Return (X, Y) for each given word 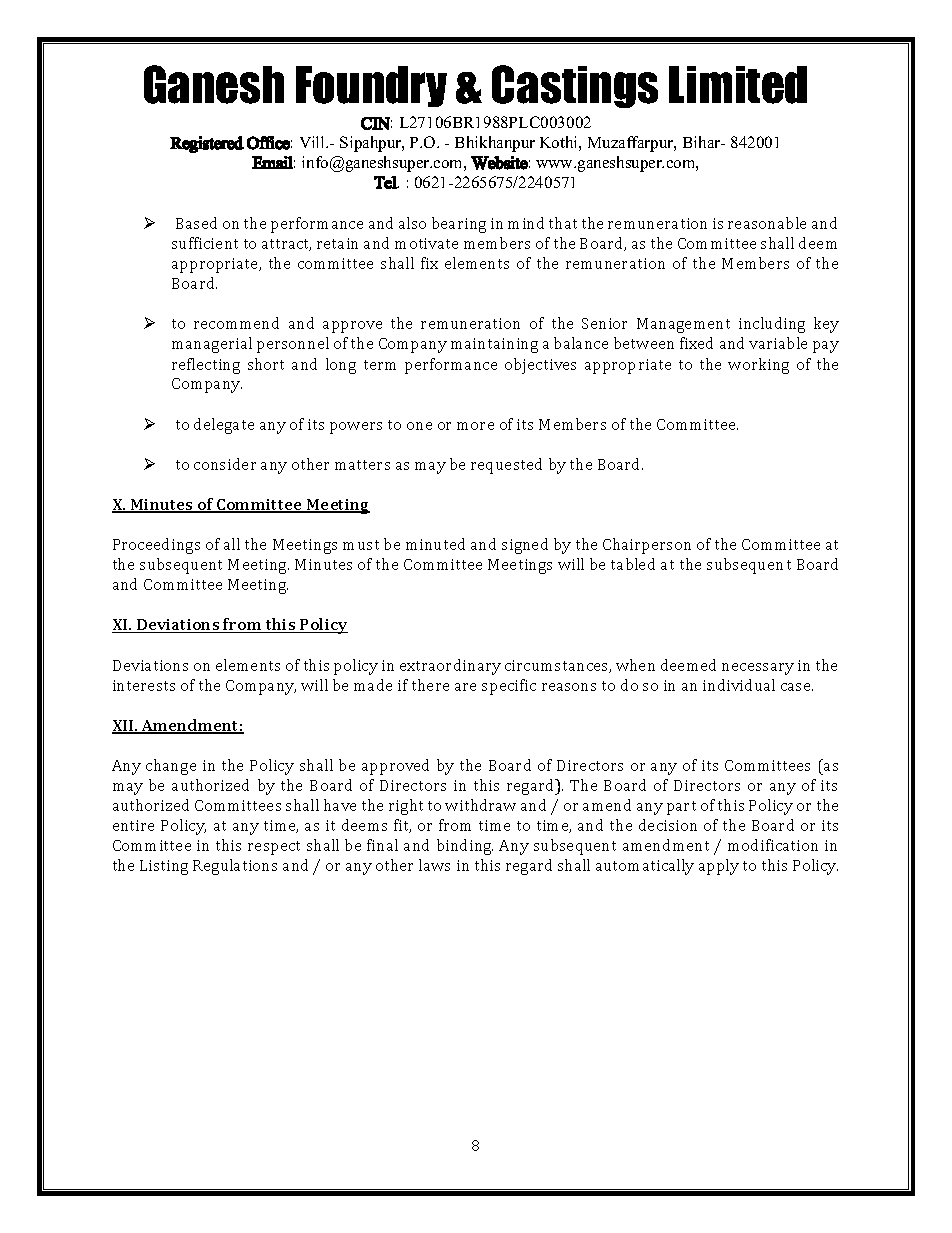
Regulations (235, 867)
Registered (207, 144)
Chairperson (647, 546)
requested (506, 466)
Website (499, 163)
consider (225, 464)
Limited (738, 85)
